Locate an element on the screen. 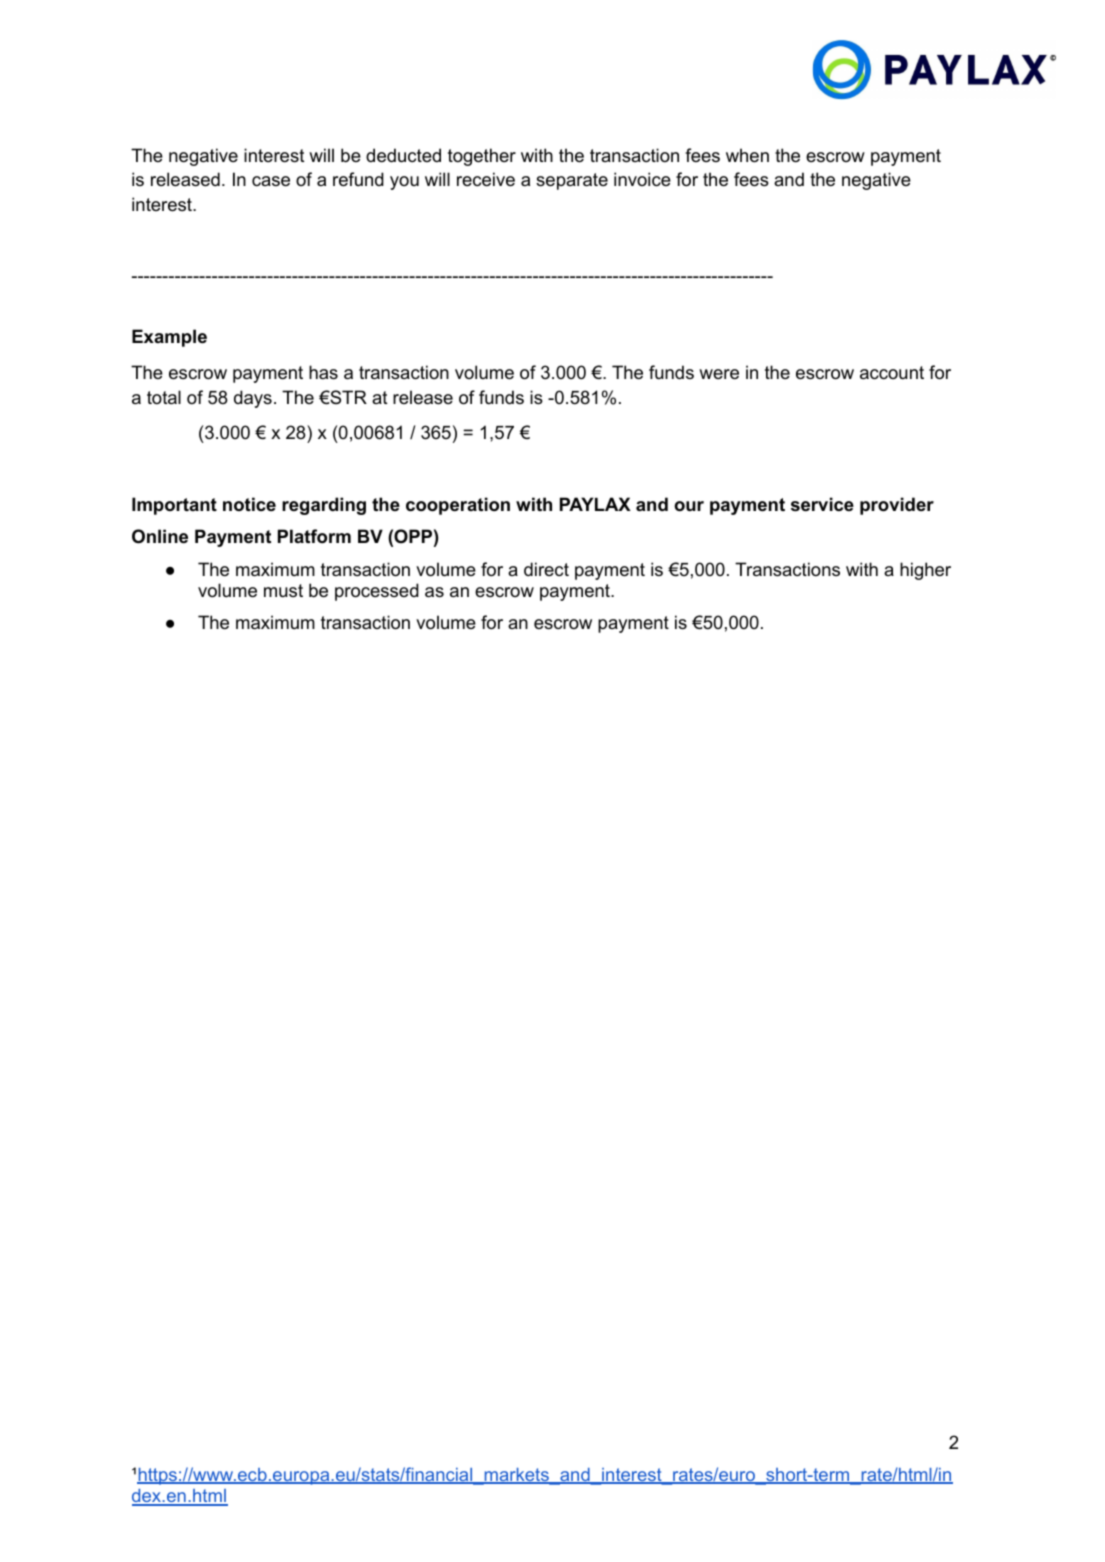 The height and width of the screenshot is (1562, 1105). when is located at coordinates (747, 155).
